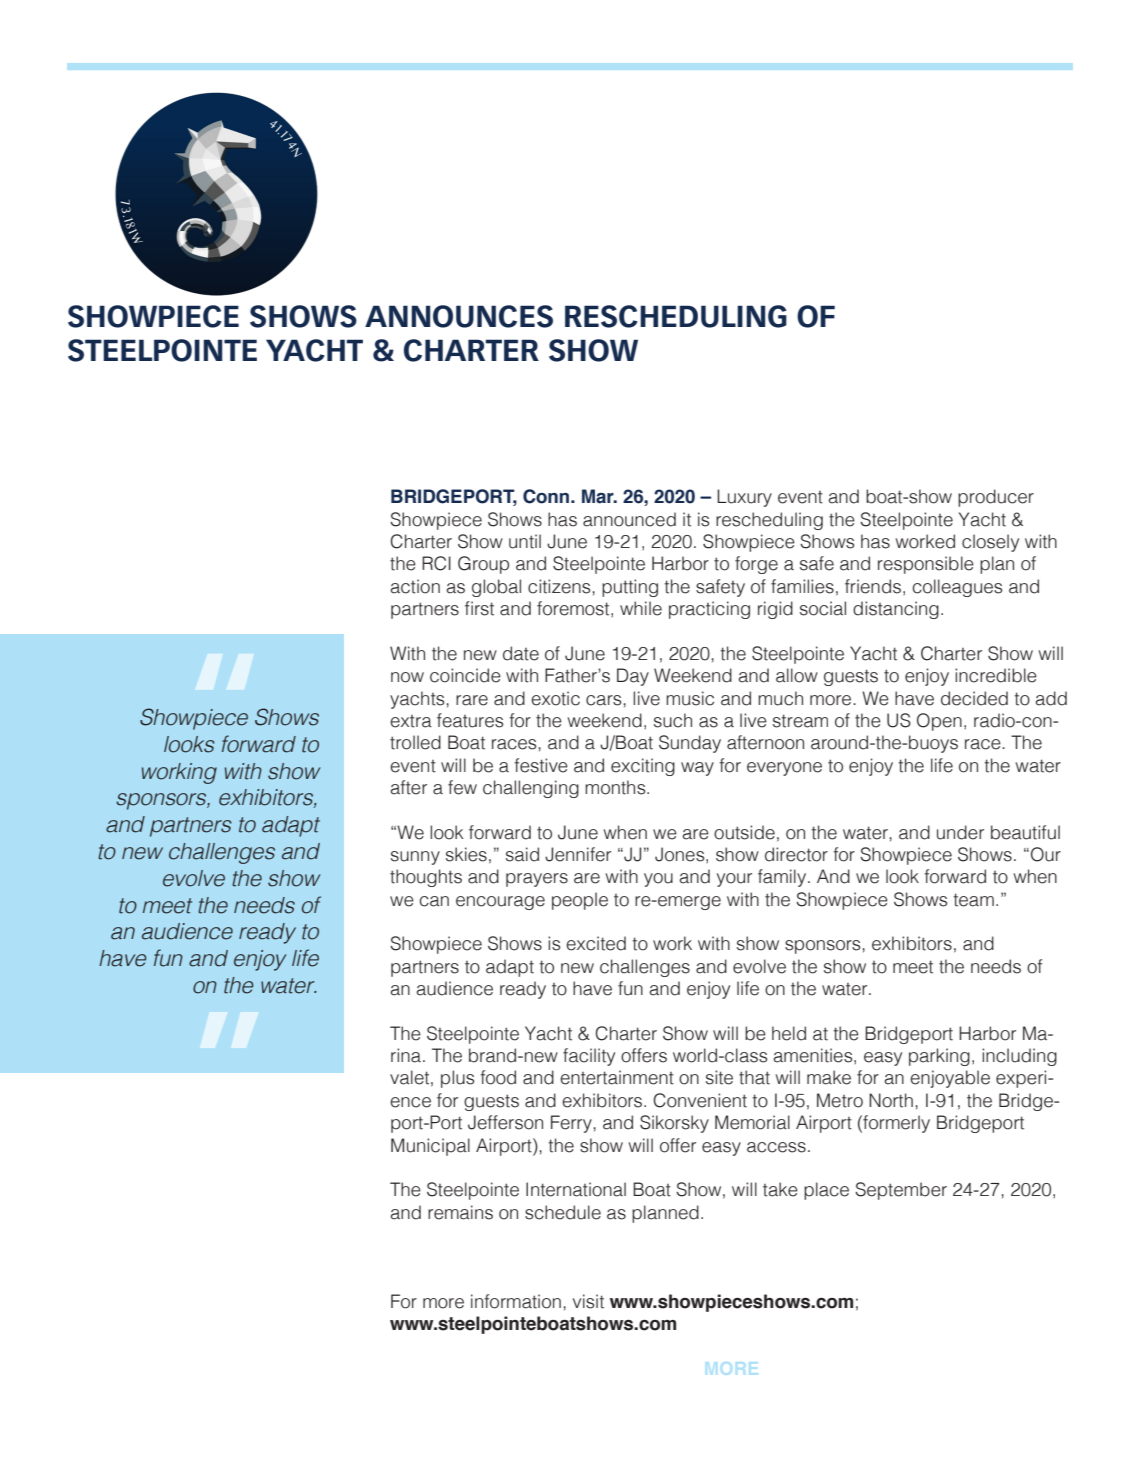 The image size is (1140, 1475). I want to click on under, so click(960, 832).
